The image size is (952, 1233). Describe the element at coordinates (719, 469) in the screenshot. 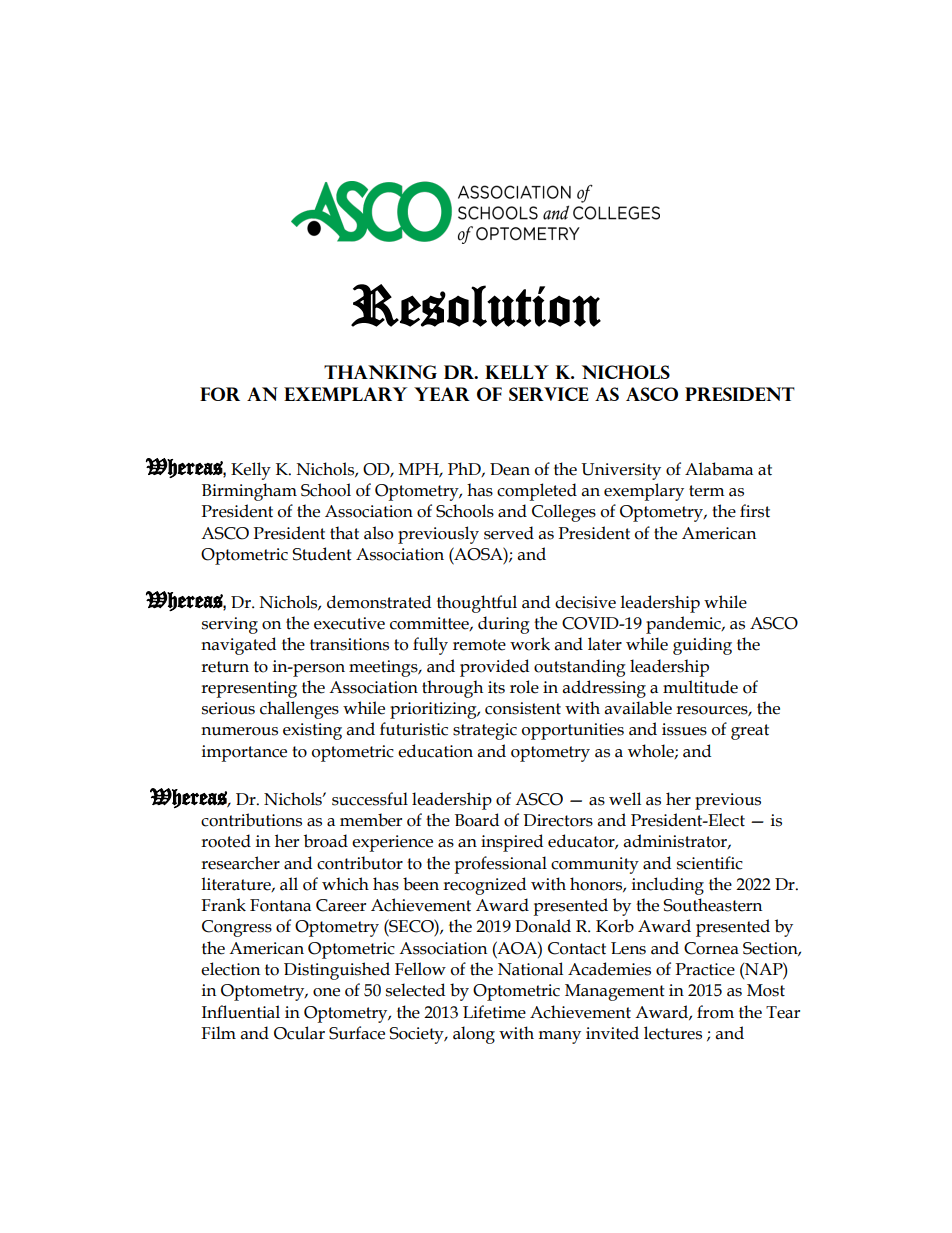

I see `Alabama` at that location.
